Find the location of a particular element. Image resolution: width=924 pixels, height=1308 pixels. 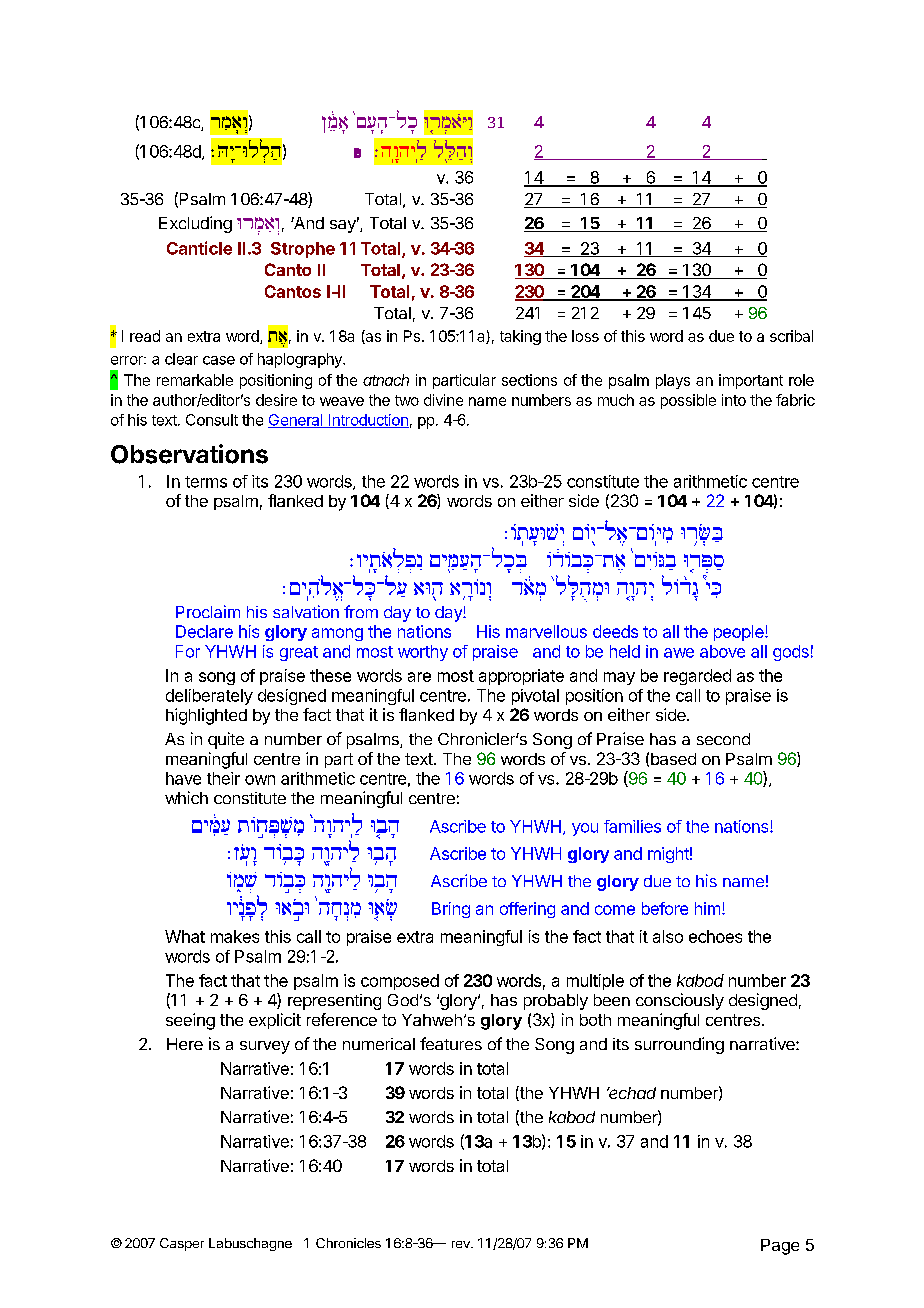

taking is located at coordinates (520, 337).
